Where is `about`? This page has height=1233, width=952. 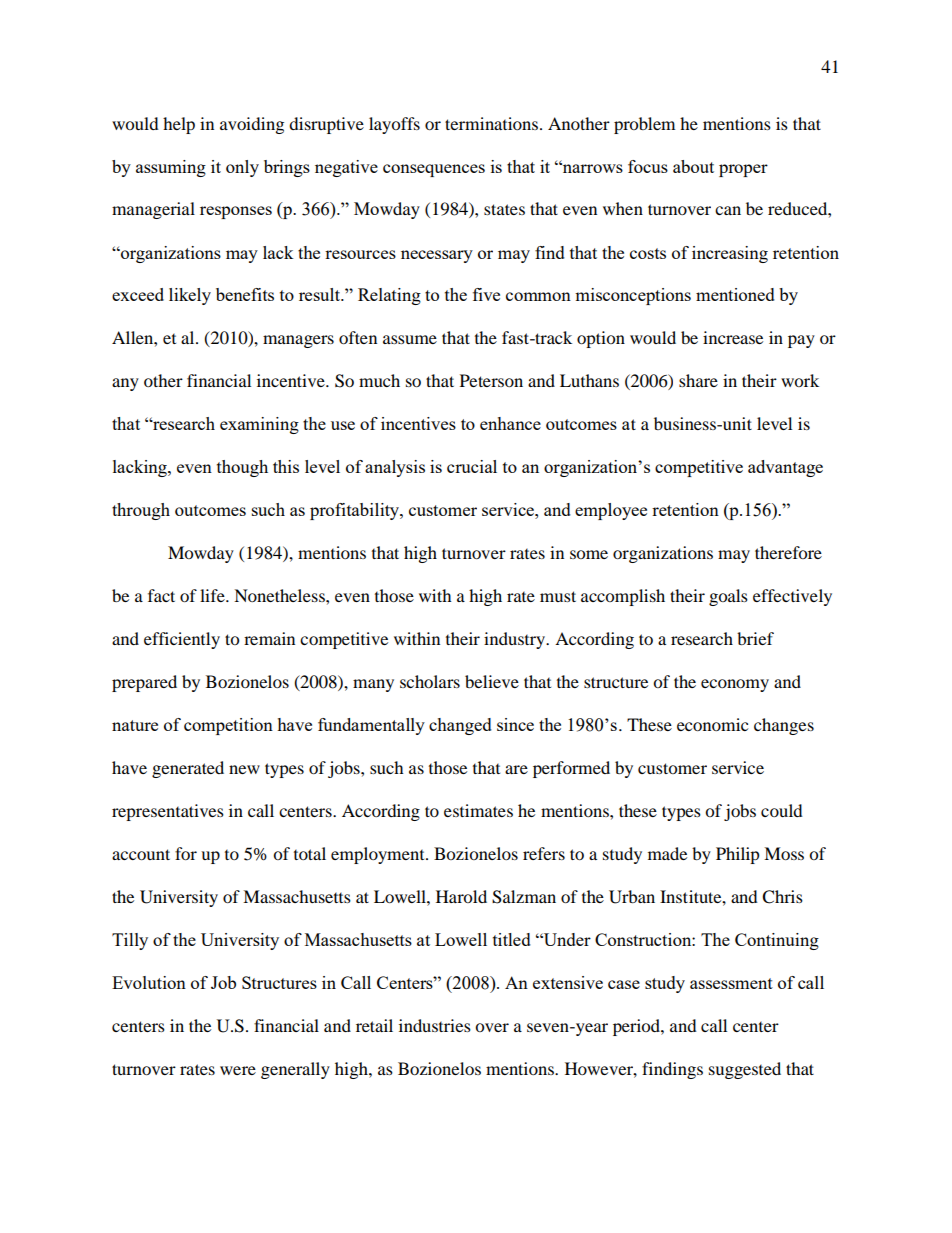
about is located at coordinates (693, 166).
